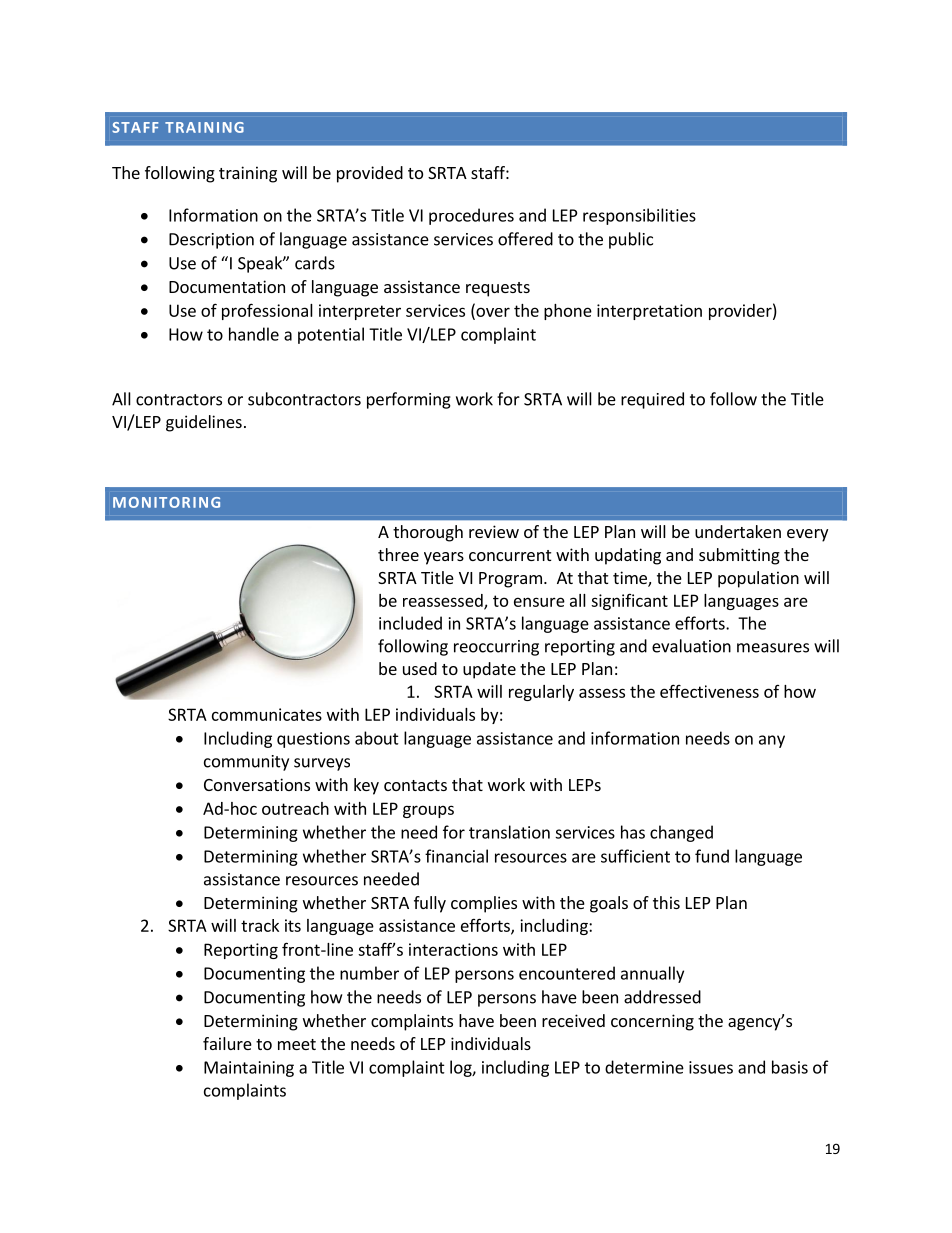 Image resolution: width=952 pixels, height=1233 pixels. I want to click on contacts, so click(415, 785).
